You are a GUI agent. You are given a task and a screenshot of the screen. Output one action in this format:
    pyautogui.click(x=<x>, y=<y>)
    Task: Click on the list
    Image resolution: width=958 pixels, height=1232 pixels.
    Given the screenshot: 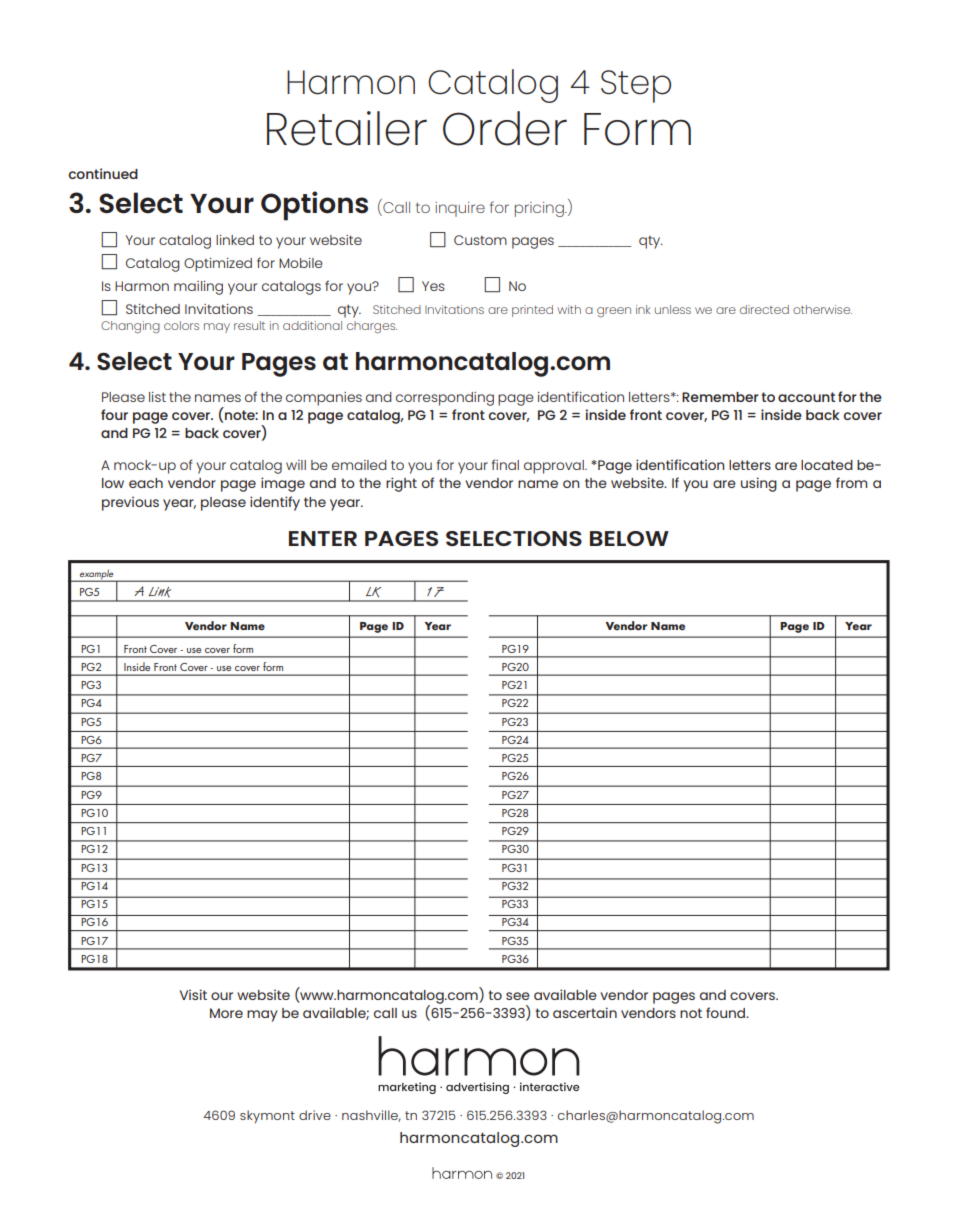 What is the action you would take?
    pyautogui.click(x=157, y=397)
